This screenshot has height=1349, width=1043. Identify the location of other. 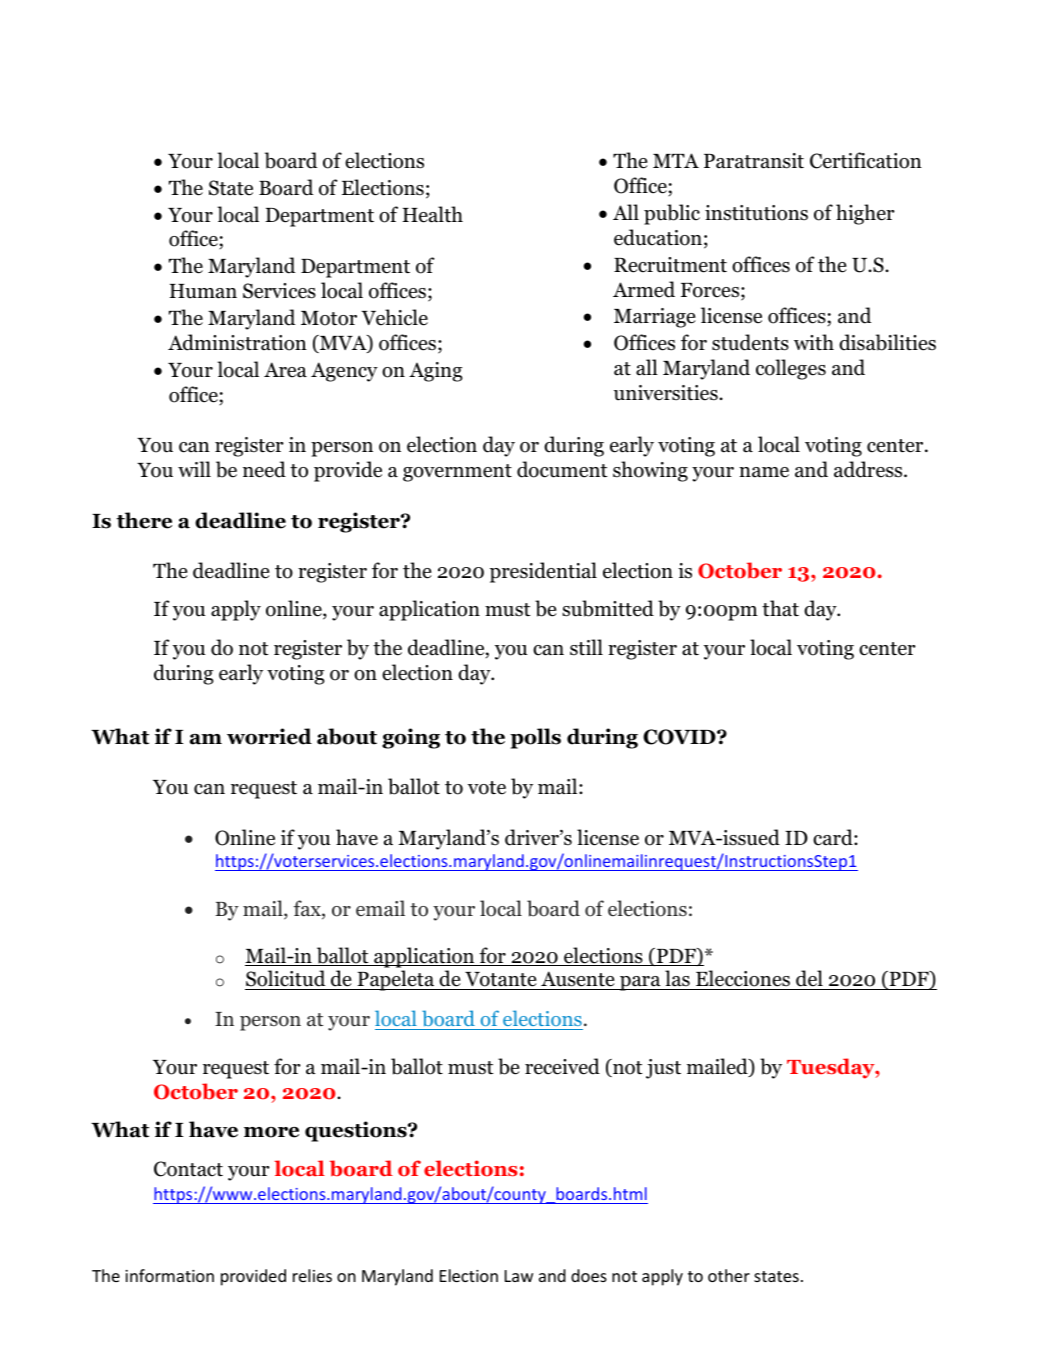
(729, 1275).
